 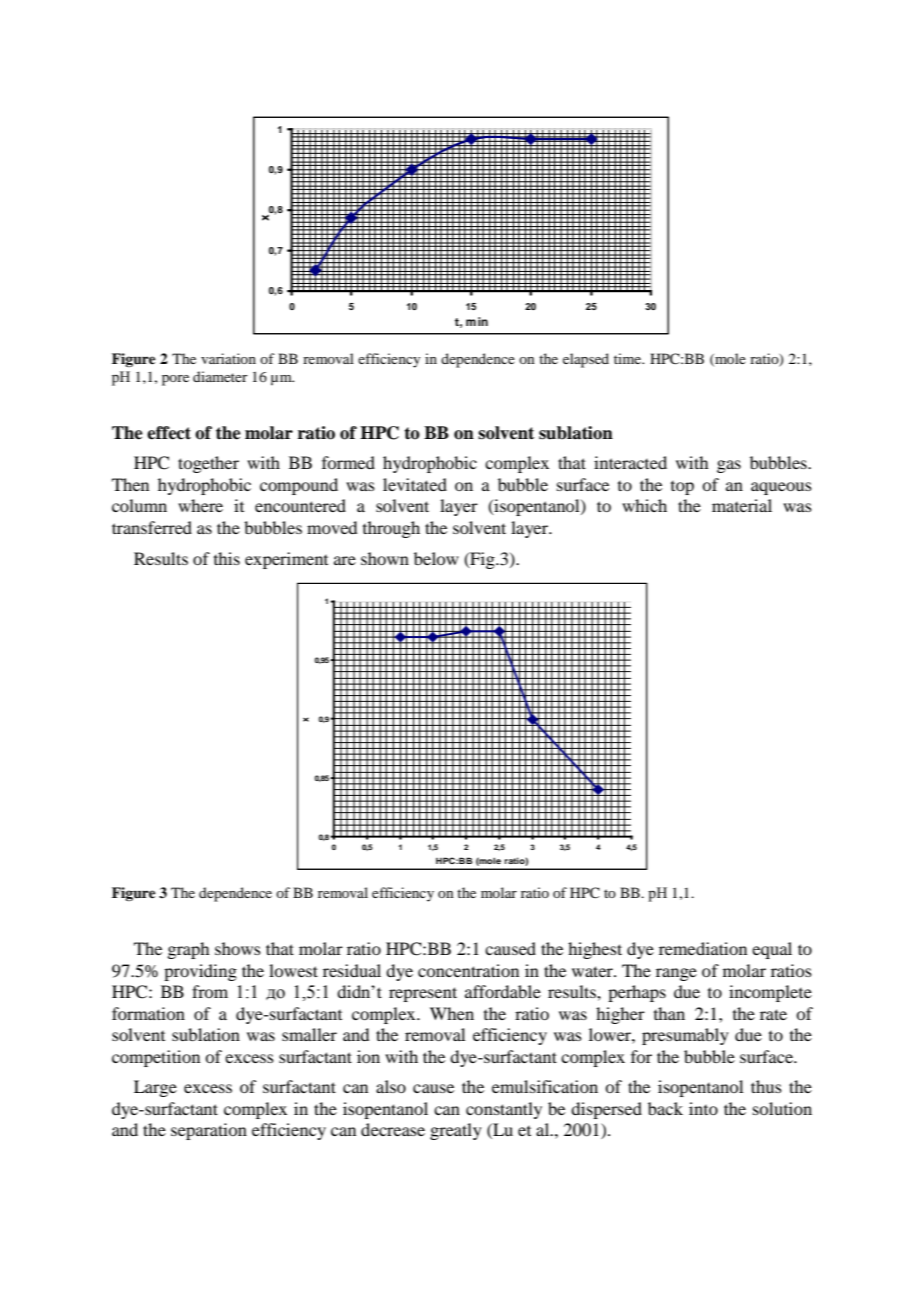 What do you see at coordinates (227, 558) in the page?
I see `this` at bounding box center [227, 558].
